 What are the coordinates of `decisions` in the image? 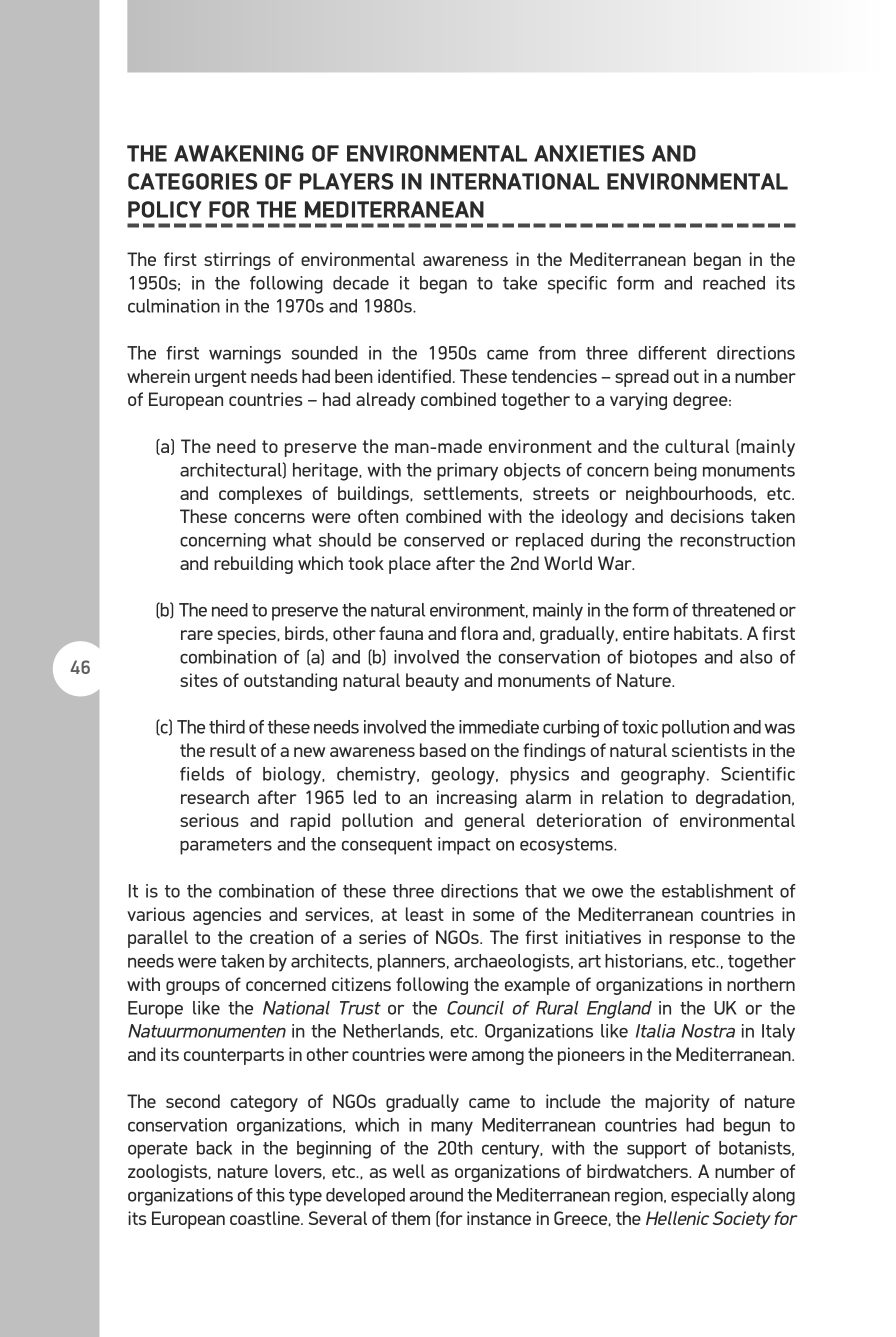 It's located at (707, 516).
